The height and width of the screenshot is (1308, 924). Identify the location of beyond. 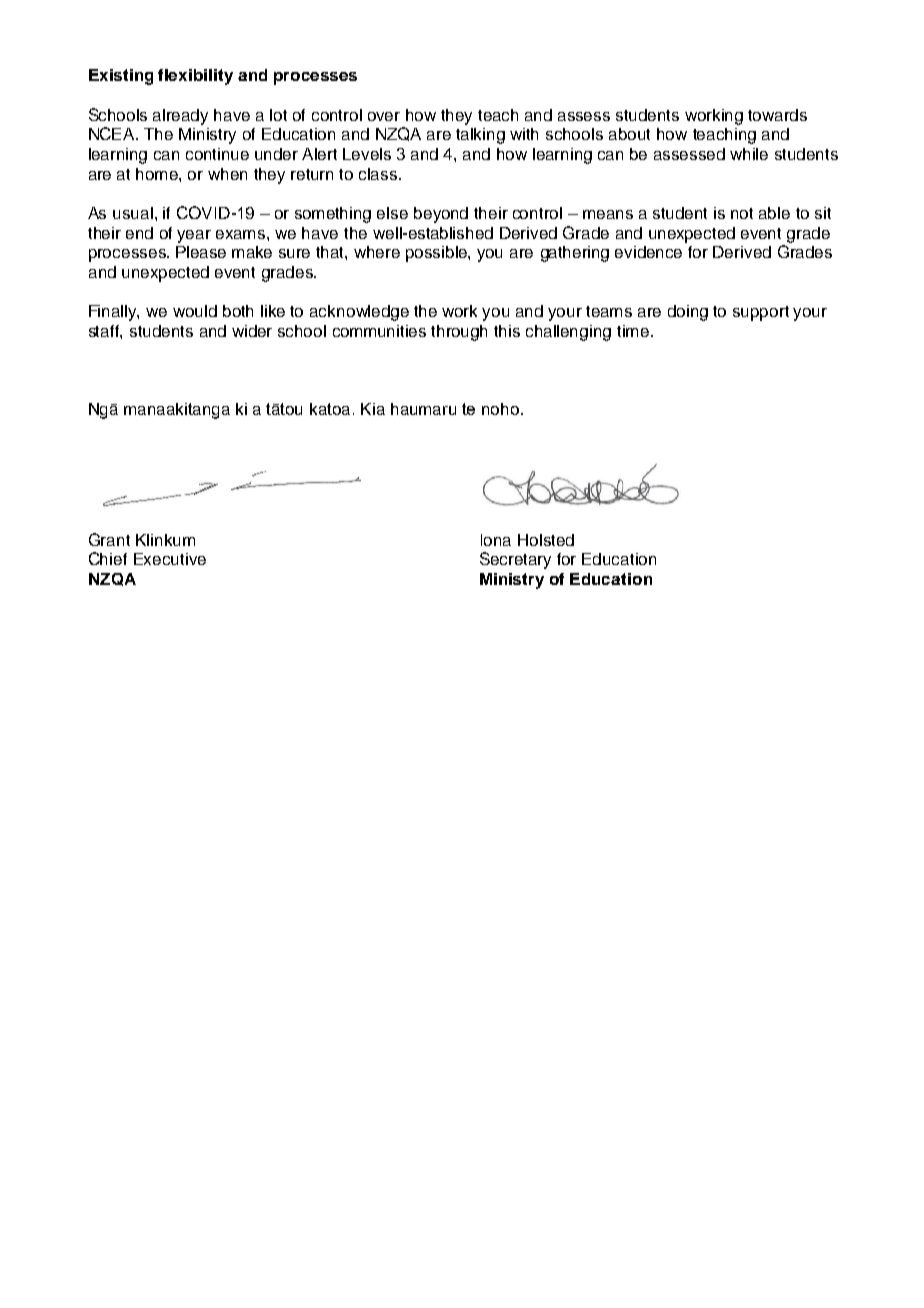
(441, 215).
